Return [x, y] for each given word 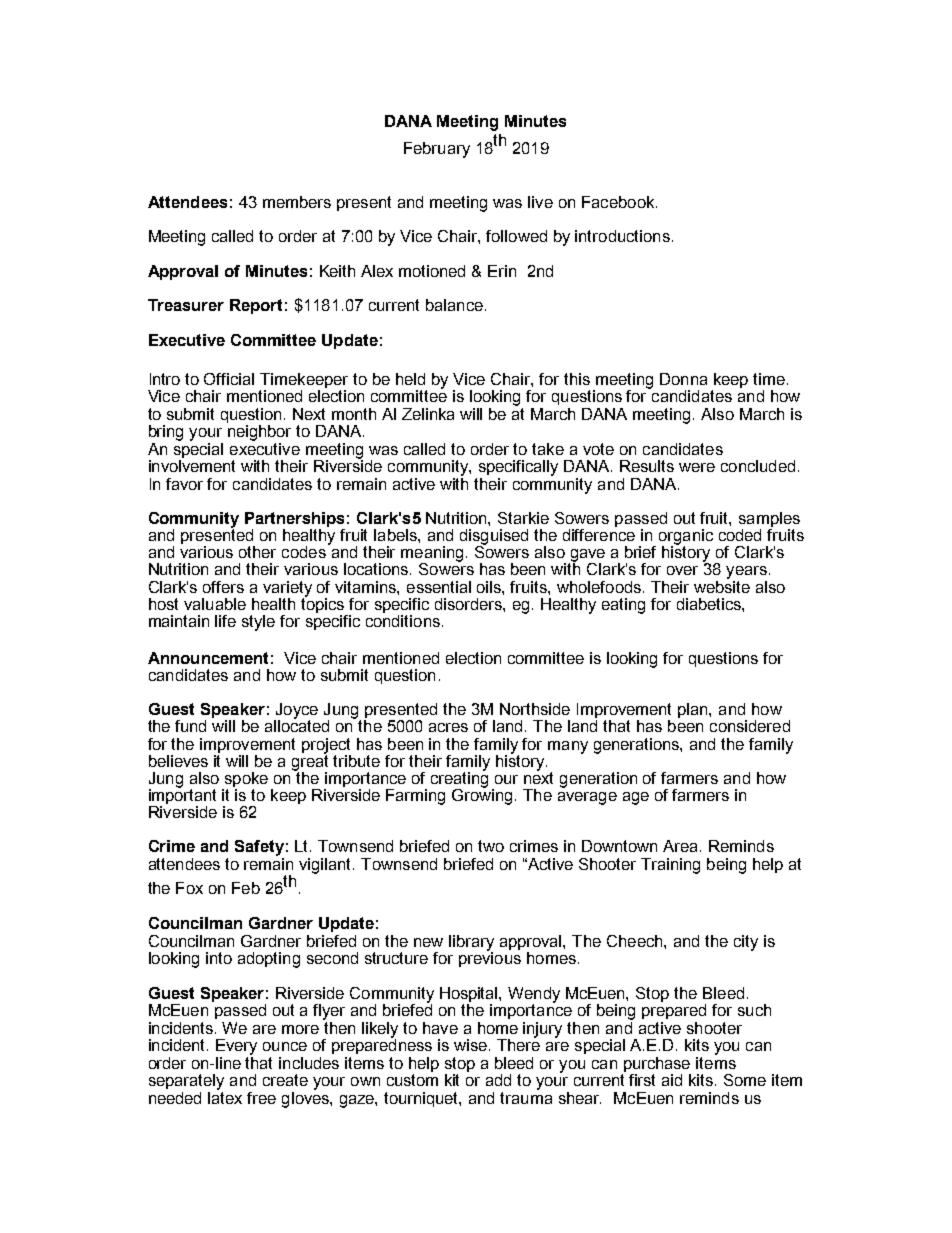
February [437, 150]
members [297, 202]
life [225, 621]
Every [236, 1047]
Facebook [619, 202]
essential [439, 587]
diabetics [710, 604]
